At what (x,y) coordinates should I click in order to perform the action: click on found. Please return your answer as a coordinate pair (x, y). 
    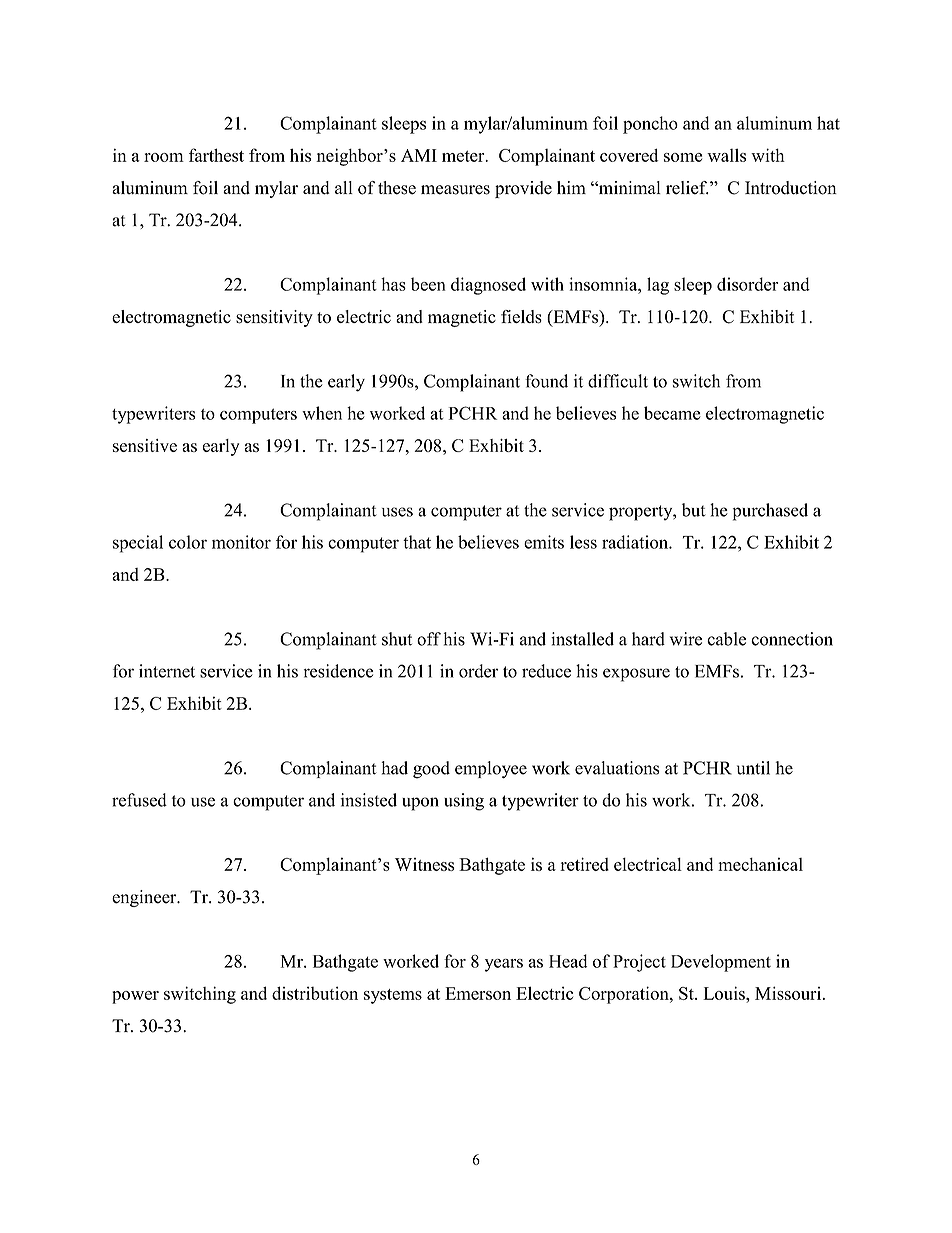
    Looking at the image, I should click on (546, 381).
